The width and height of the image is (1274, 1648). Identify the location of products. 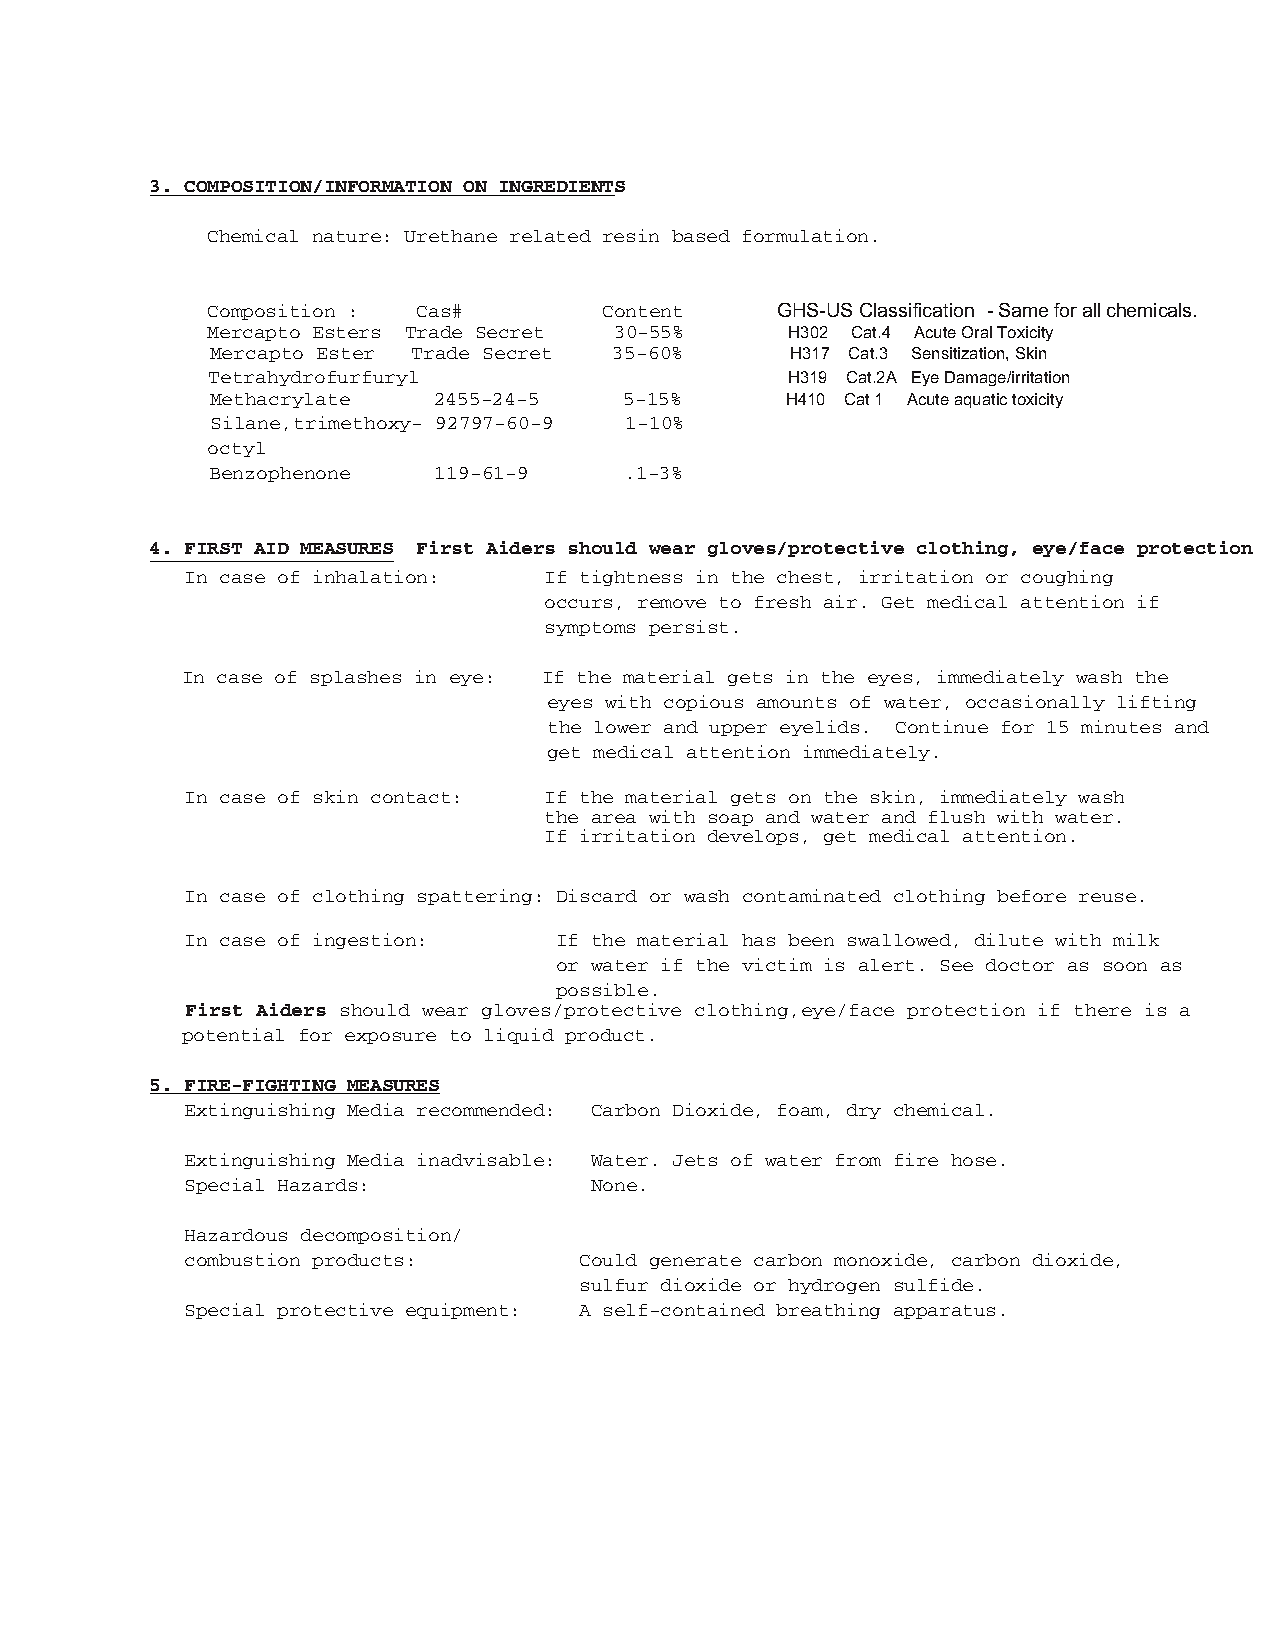
(357, 1261).
